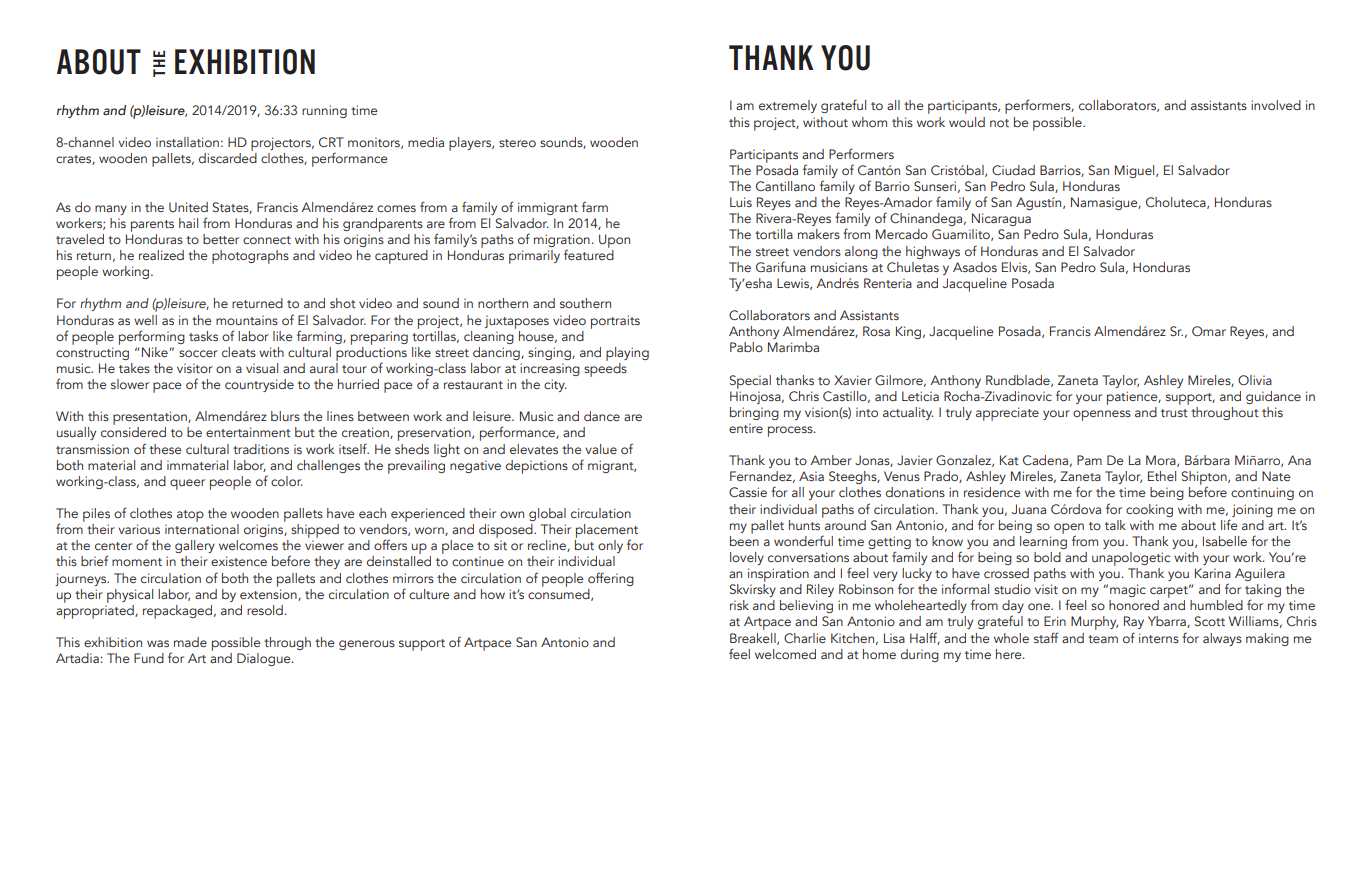  What do you see at coordinates (190, 642) in the document?
I see `made` at bounding box center [190, 642].
